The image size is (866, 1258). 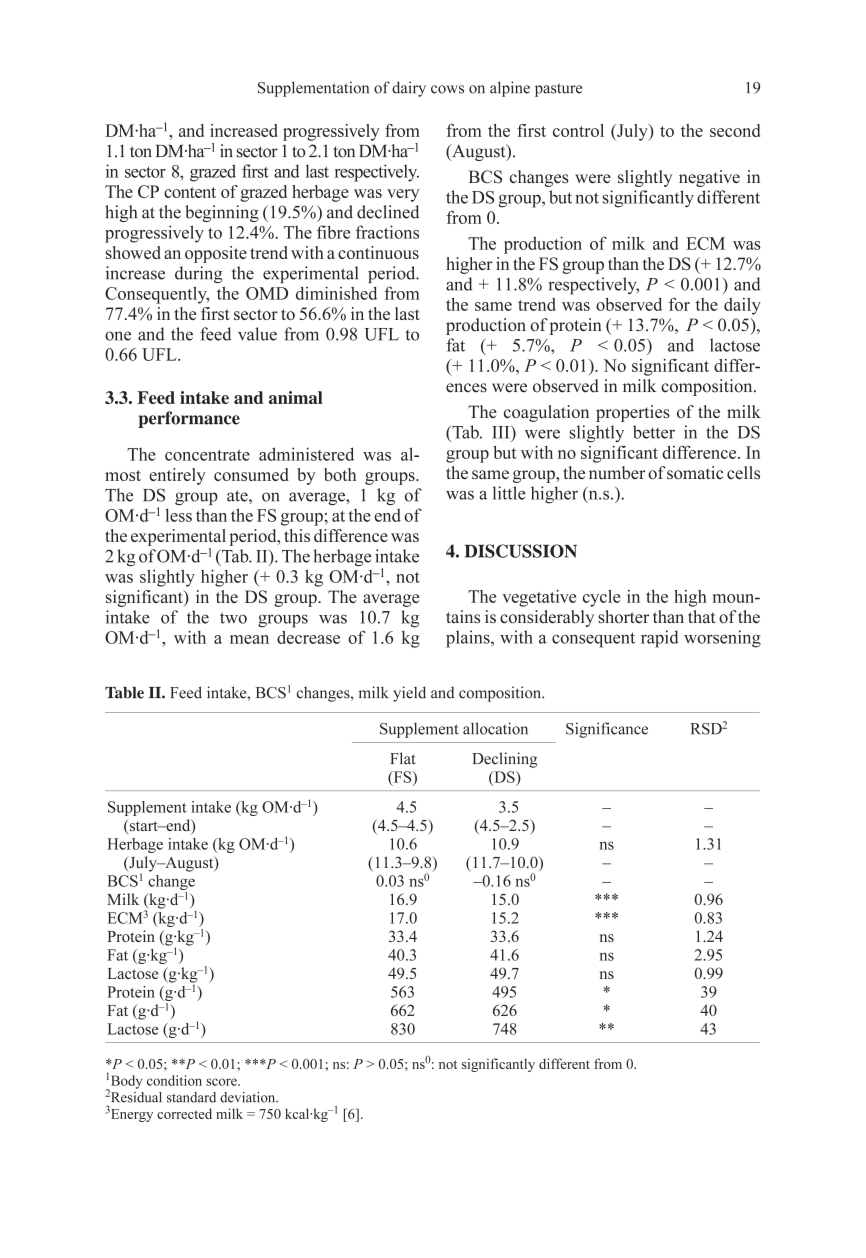 I want to click on plains, so click(x=469, y=639).
